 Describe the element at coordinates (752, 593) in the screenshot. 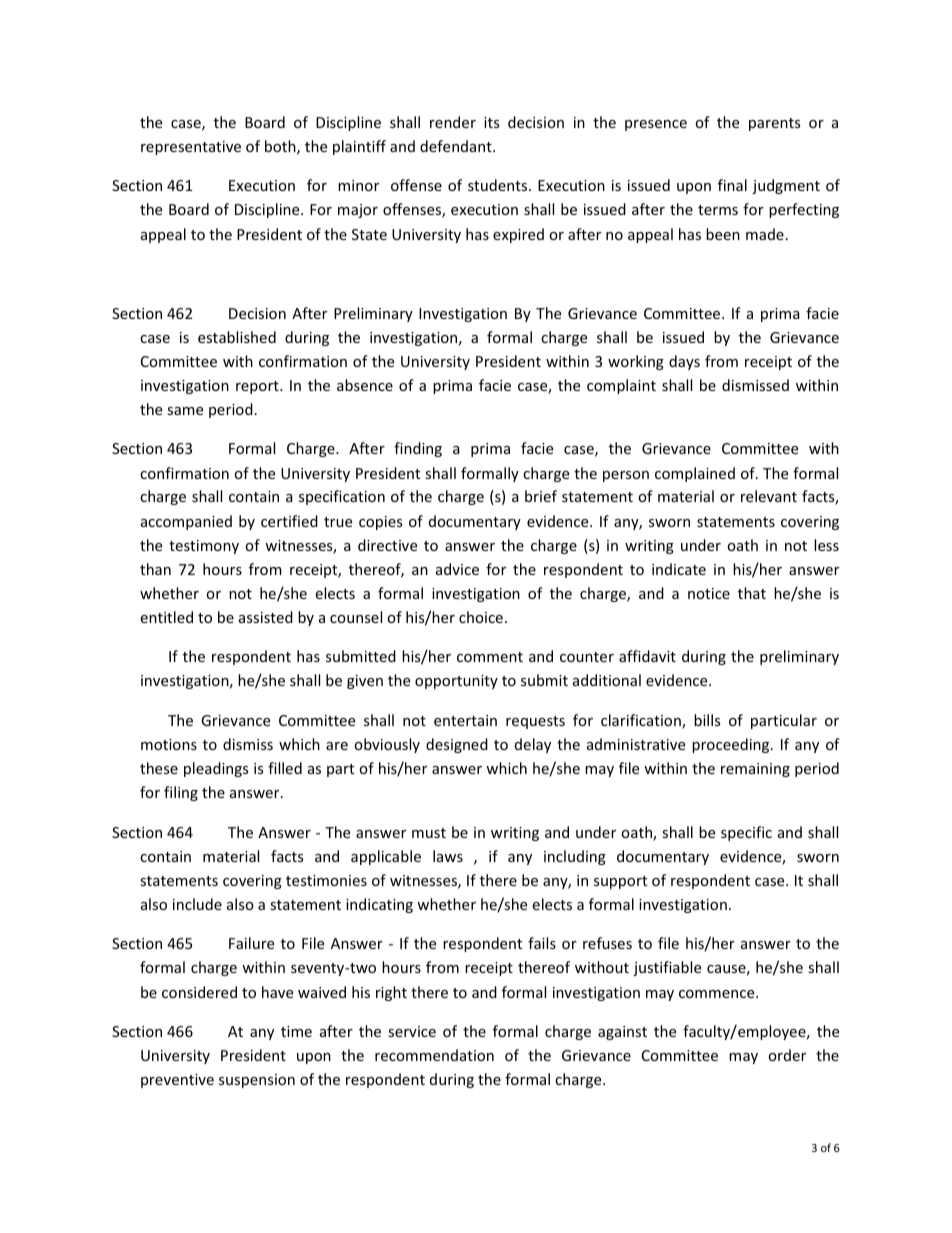

I see `that` at that location.
